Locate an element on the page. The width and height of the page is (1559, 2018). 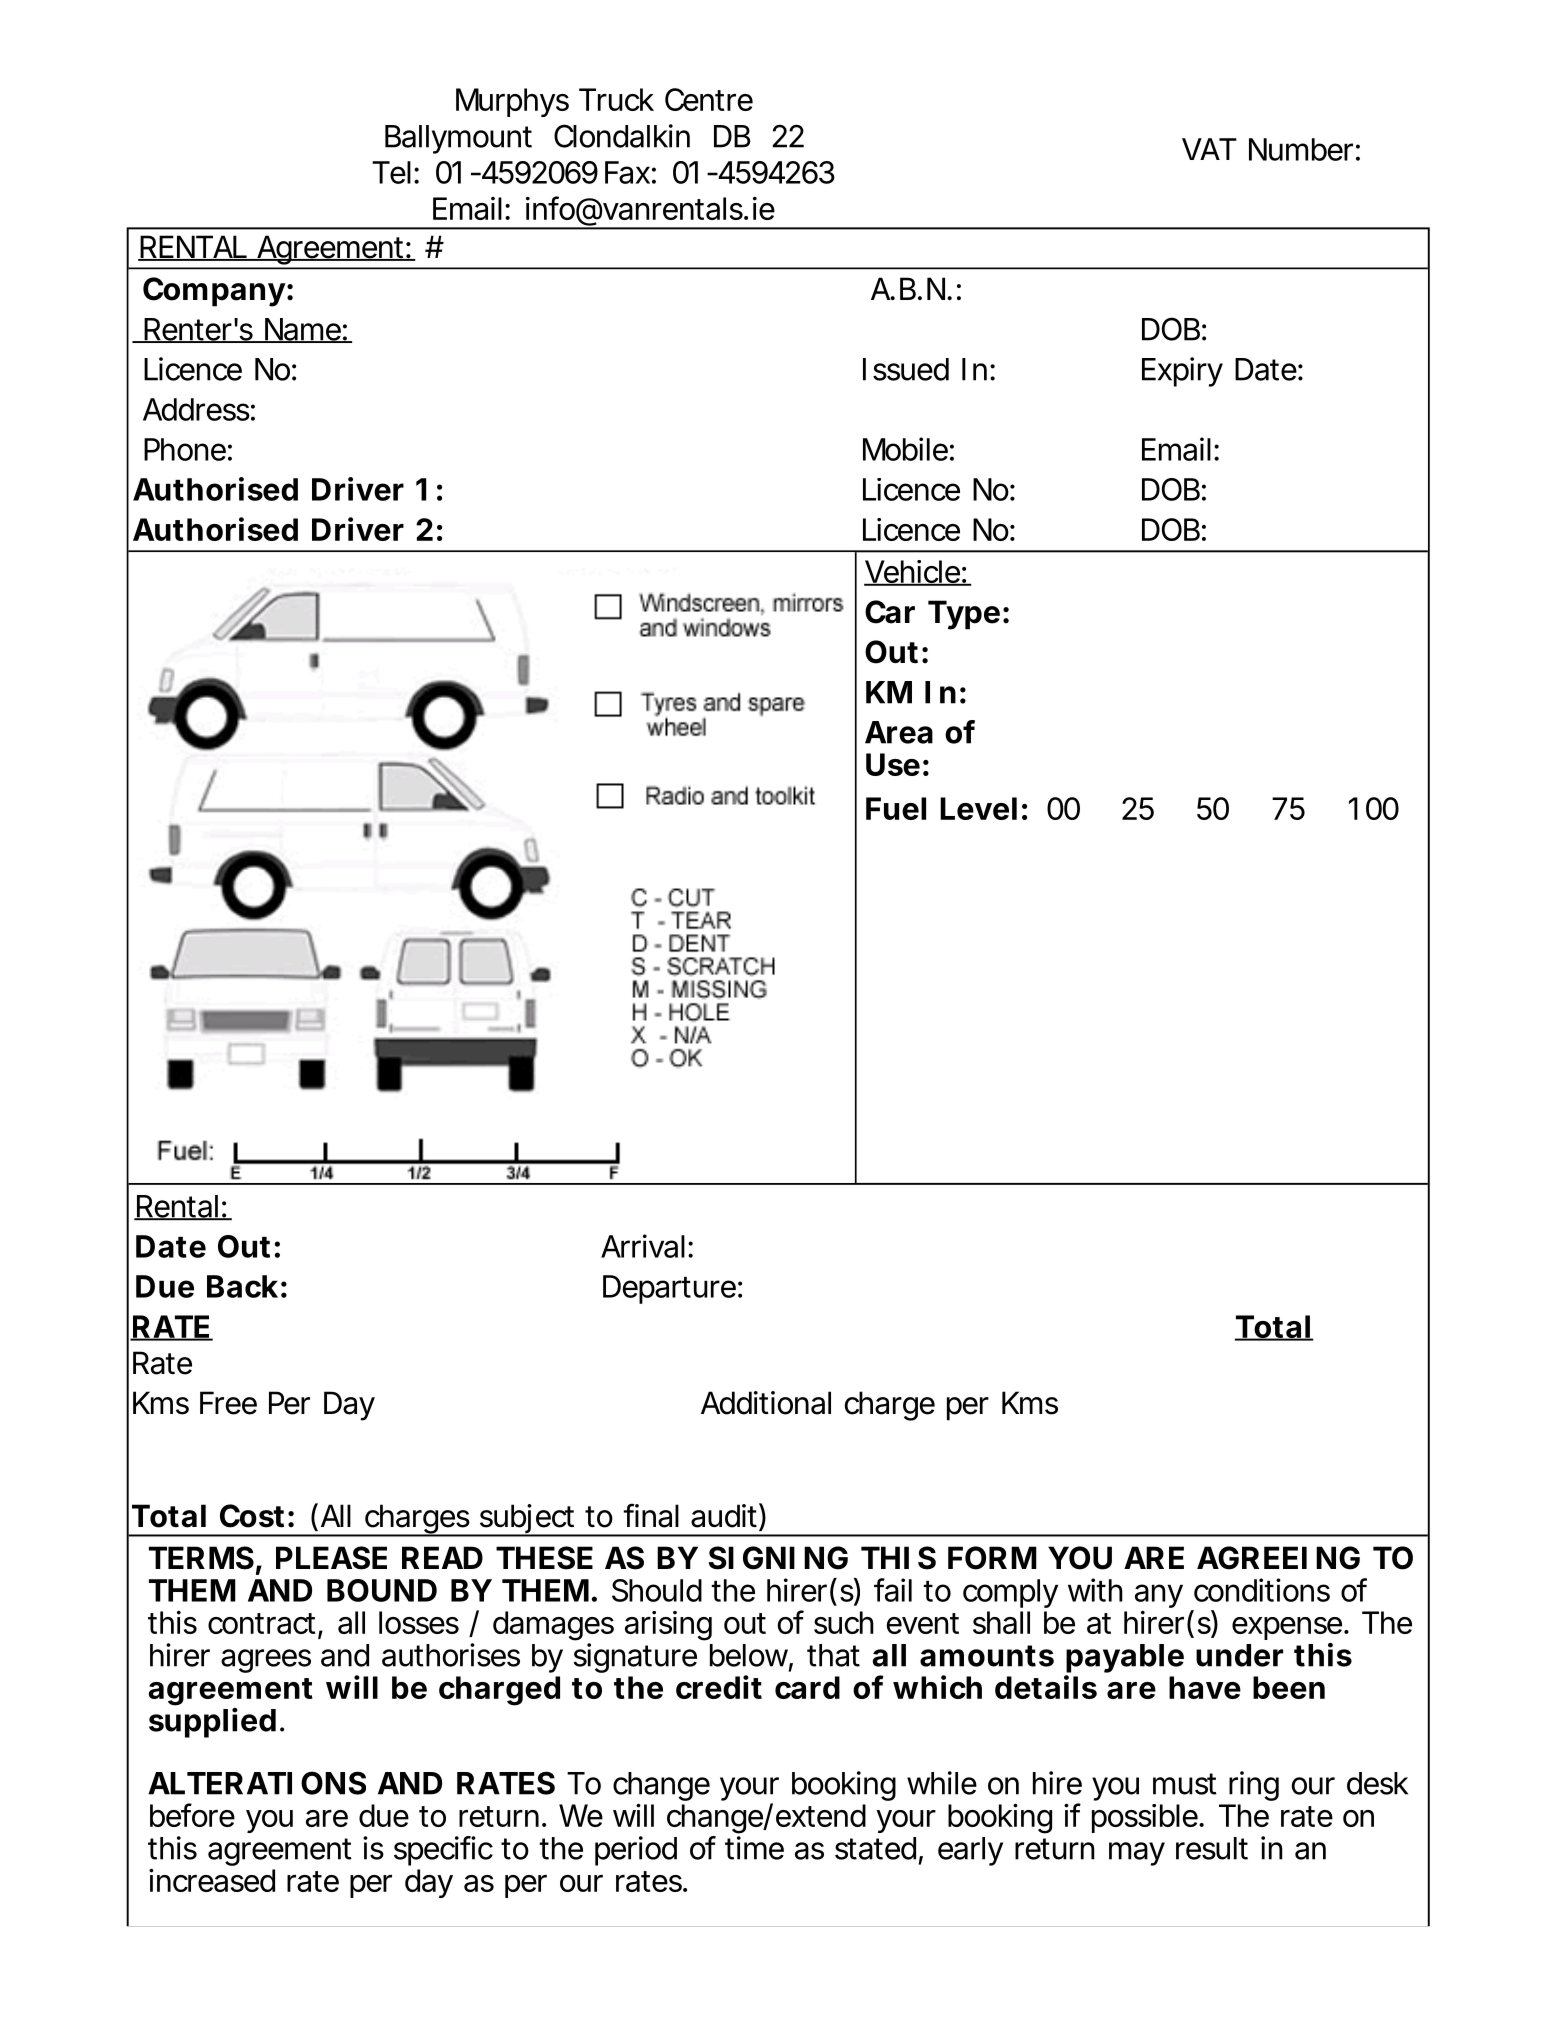
Centre is located at coordinates (709, 99).
